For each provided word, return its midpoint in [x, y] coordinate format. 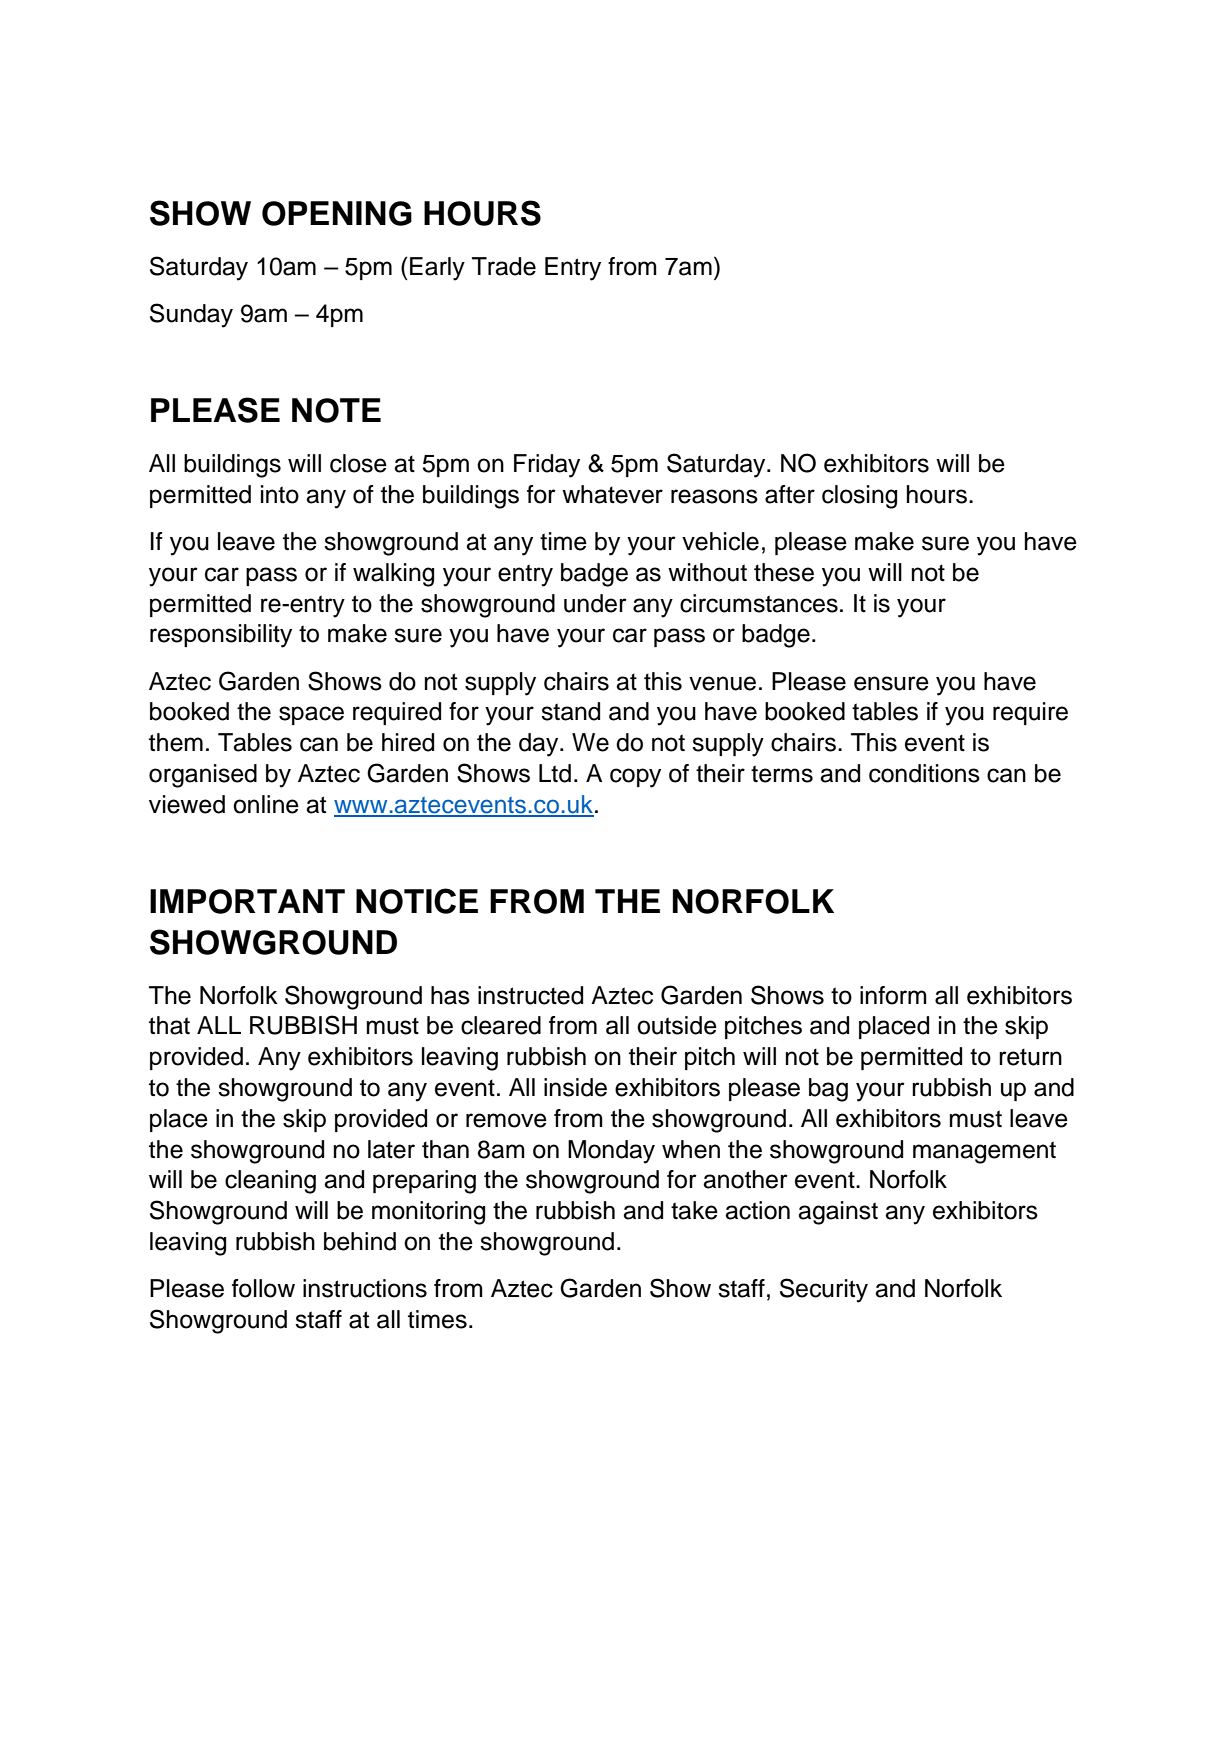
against [838, 1213]
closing [859, 497]
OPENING [337, 213]
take [694, 1210]
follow [263, 1288]
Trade [504, 266]
